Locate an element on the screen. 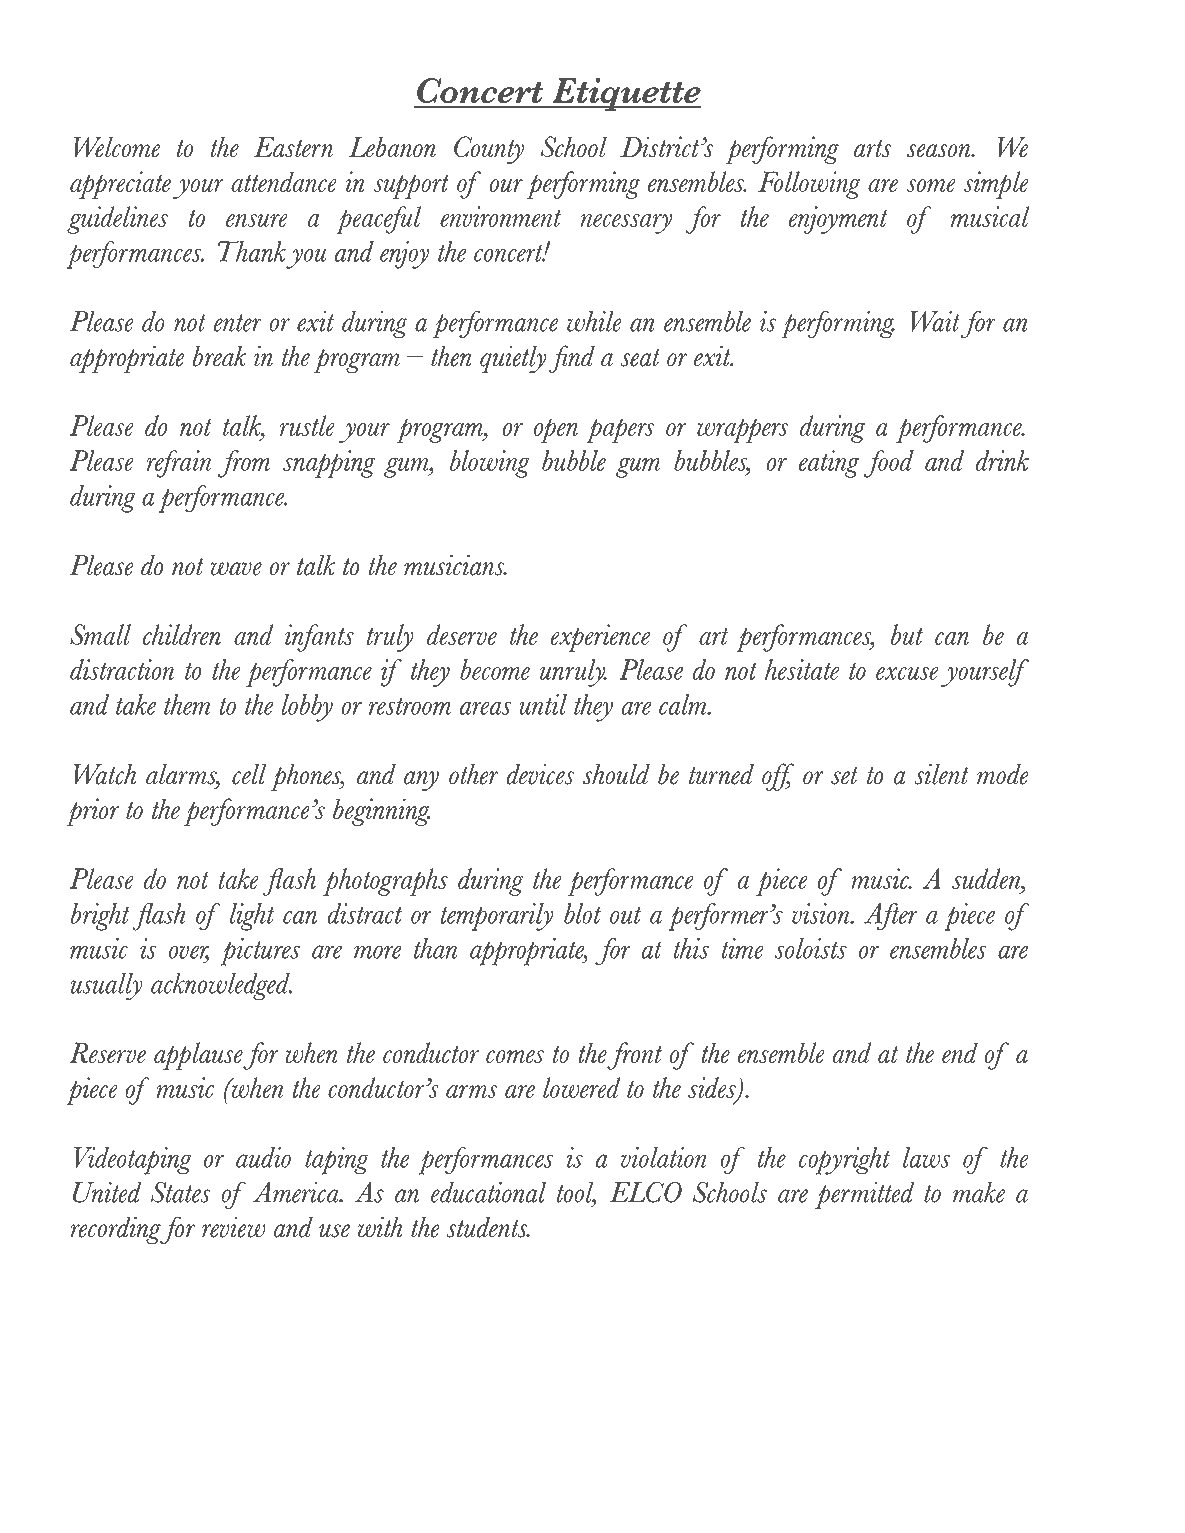 The height and width of the screenshot is (1533, 1185). unruly is located at coordinates (573, 673).
